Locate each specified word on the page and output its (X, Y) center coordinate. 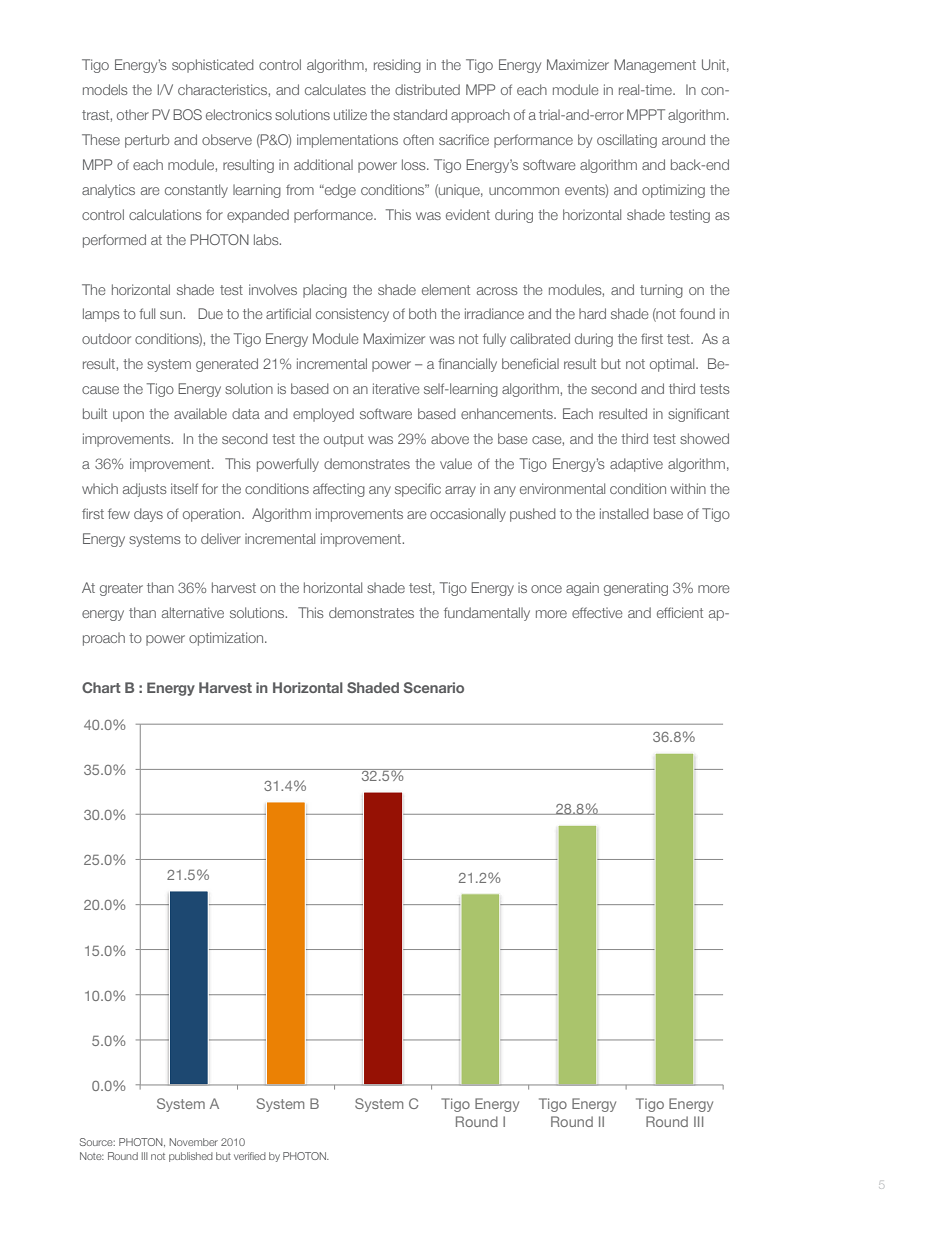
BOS (187, 114)
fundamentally (487, 614)
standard (420, 114)
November (193, 1142)
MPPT (646, 114)
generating (636, 589)
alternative (193, 612)
